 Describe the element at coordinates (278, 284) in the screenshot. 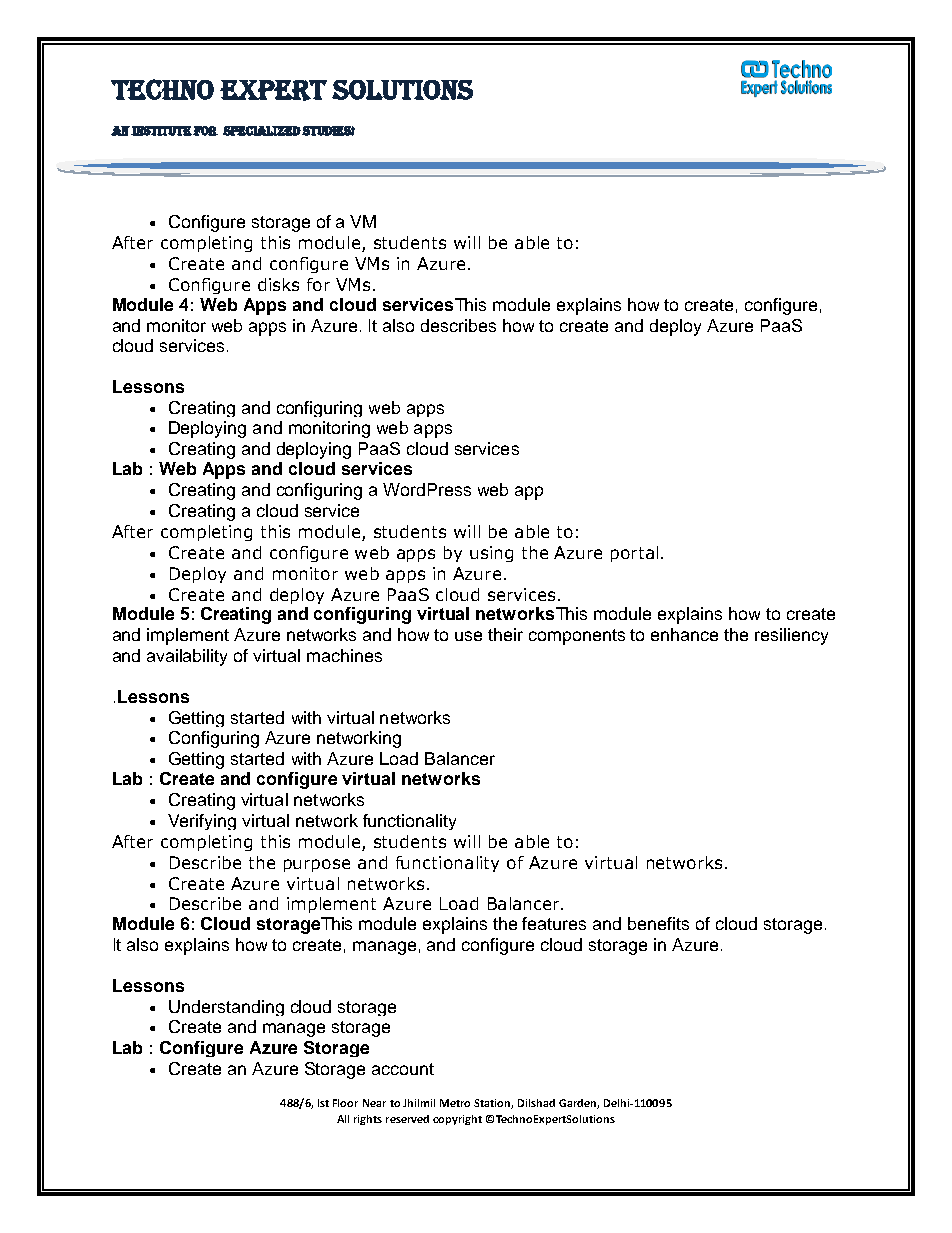

I see `disks` at that location.
